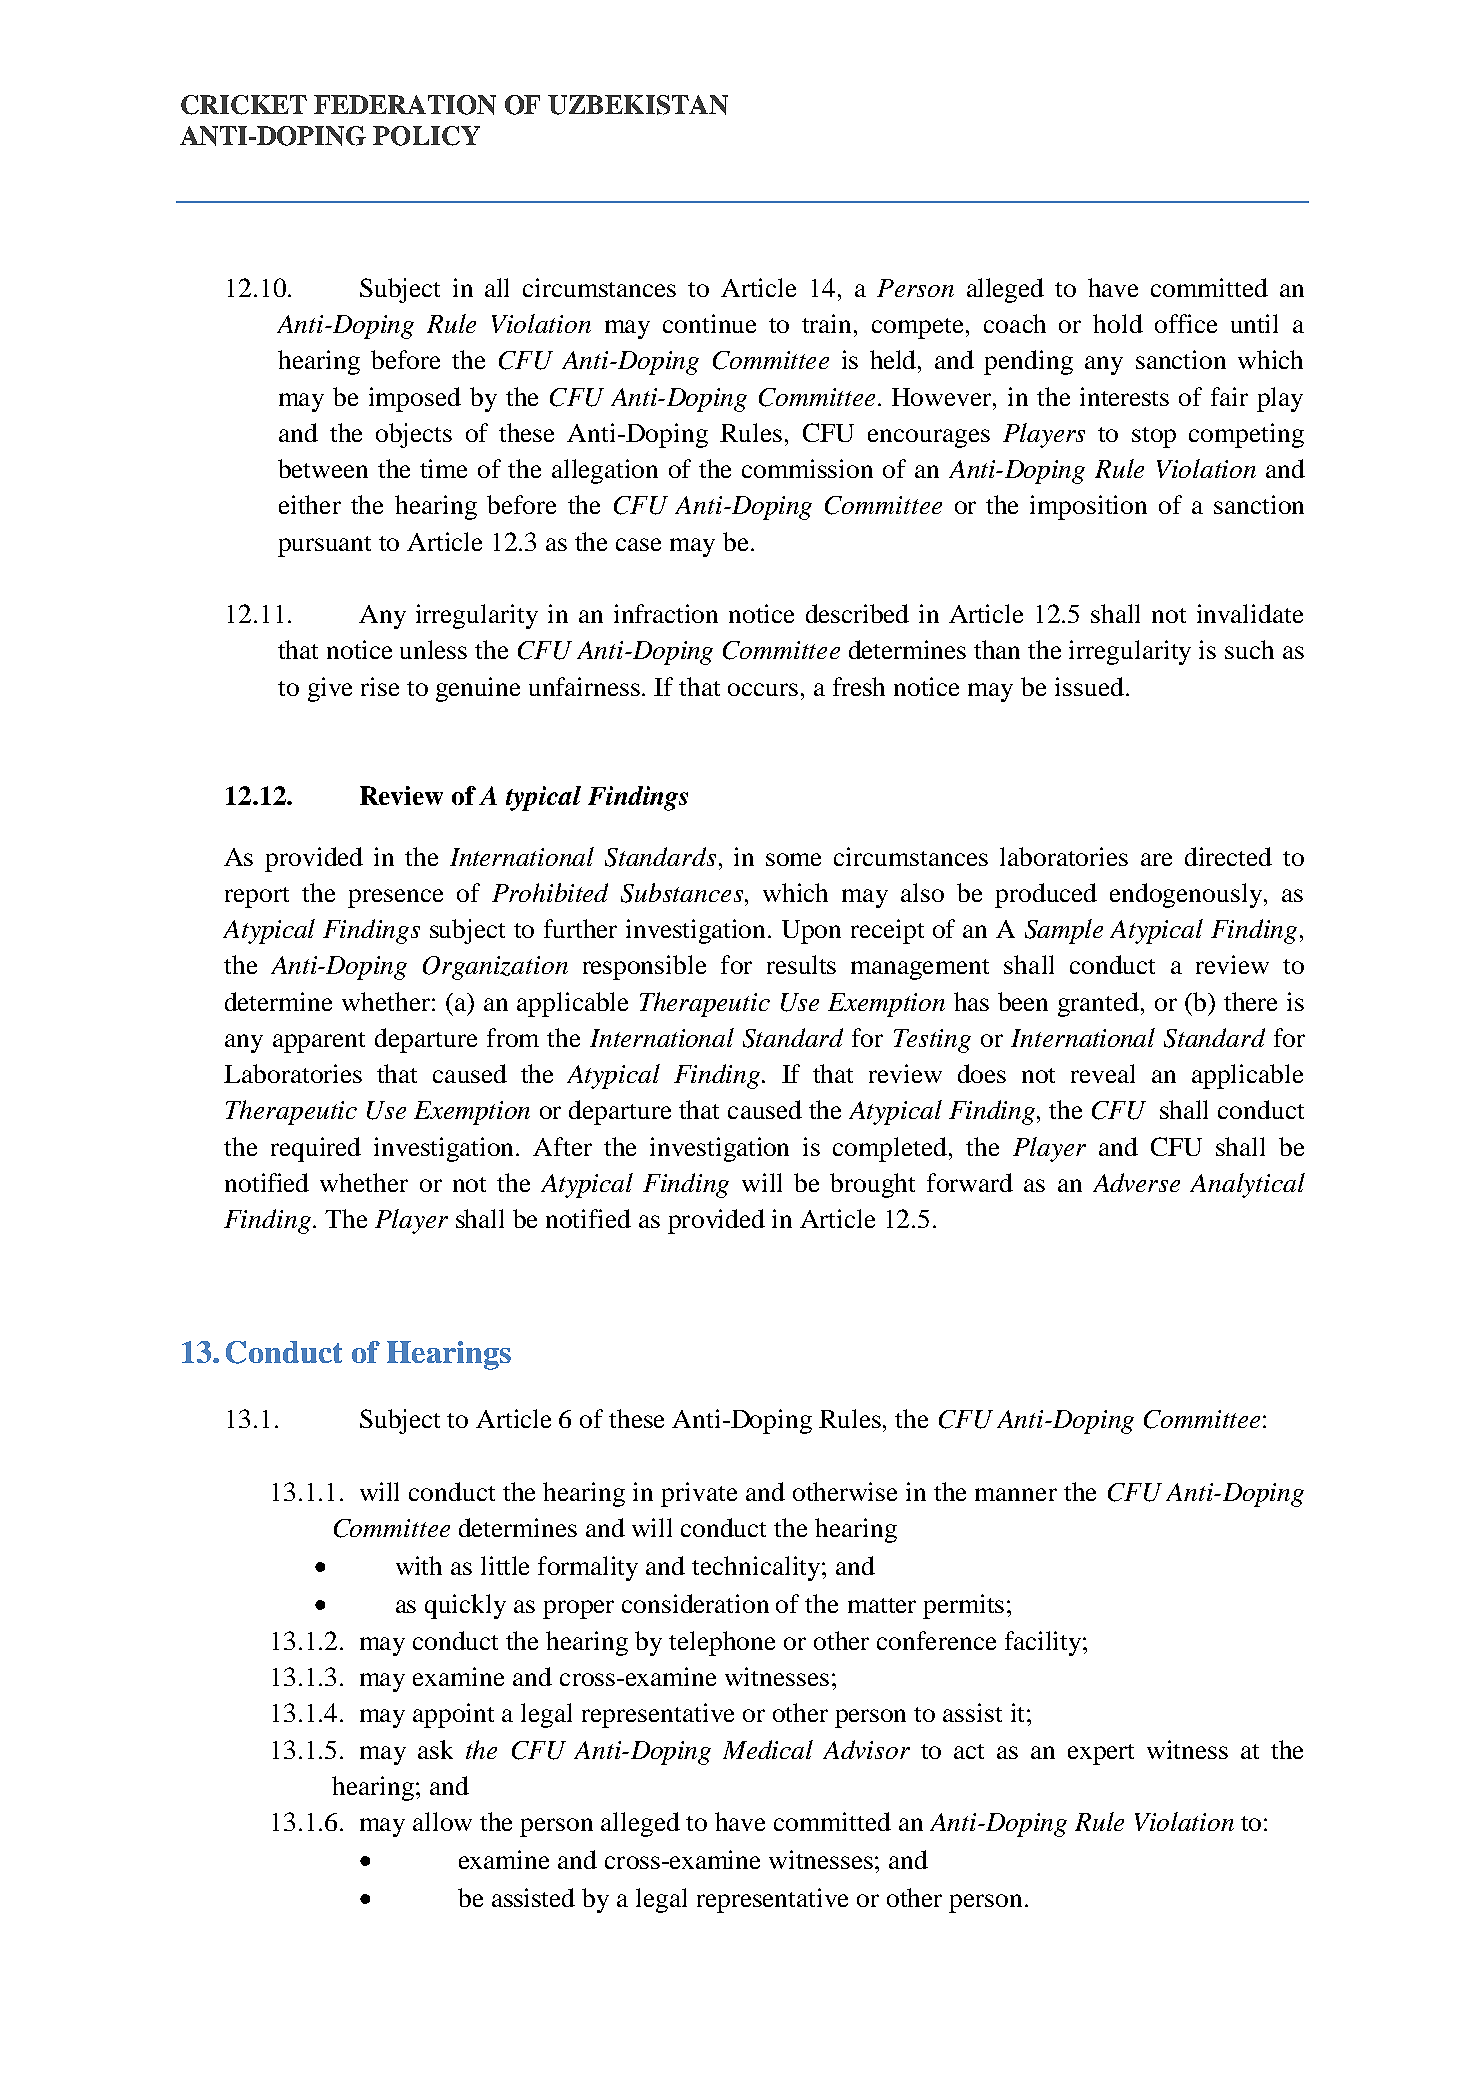 The image size is (1484, 2098). Describe the element at coordinates (768, 1749) in the document. I see `Medical` at that location.
